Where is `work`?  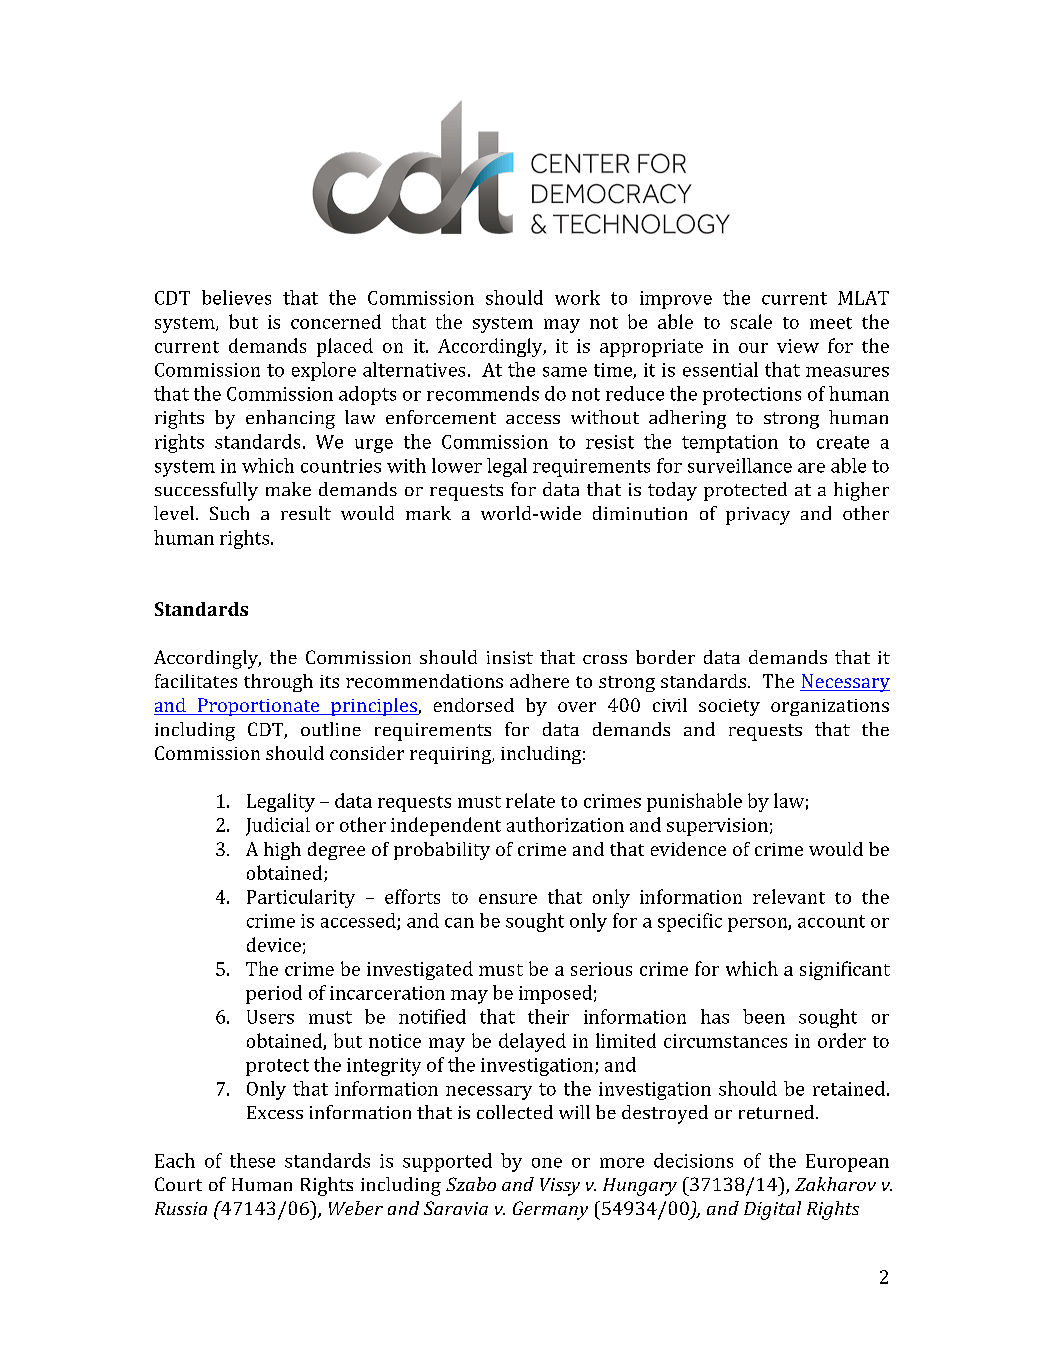 work is located at coordinates (577, 297).
